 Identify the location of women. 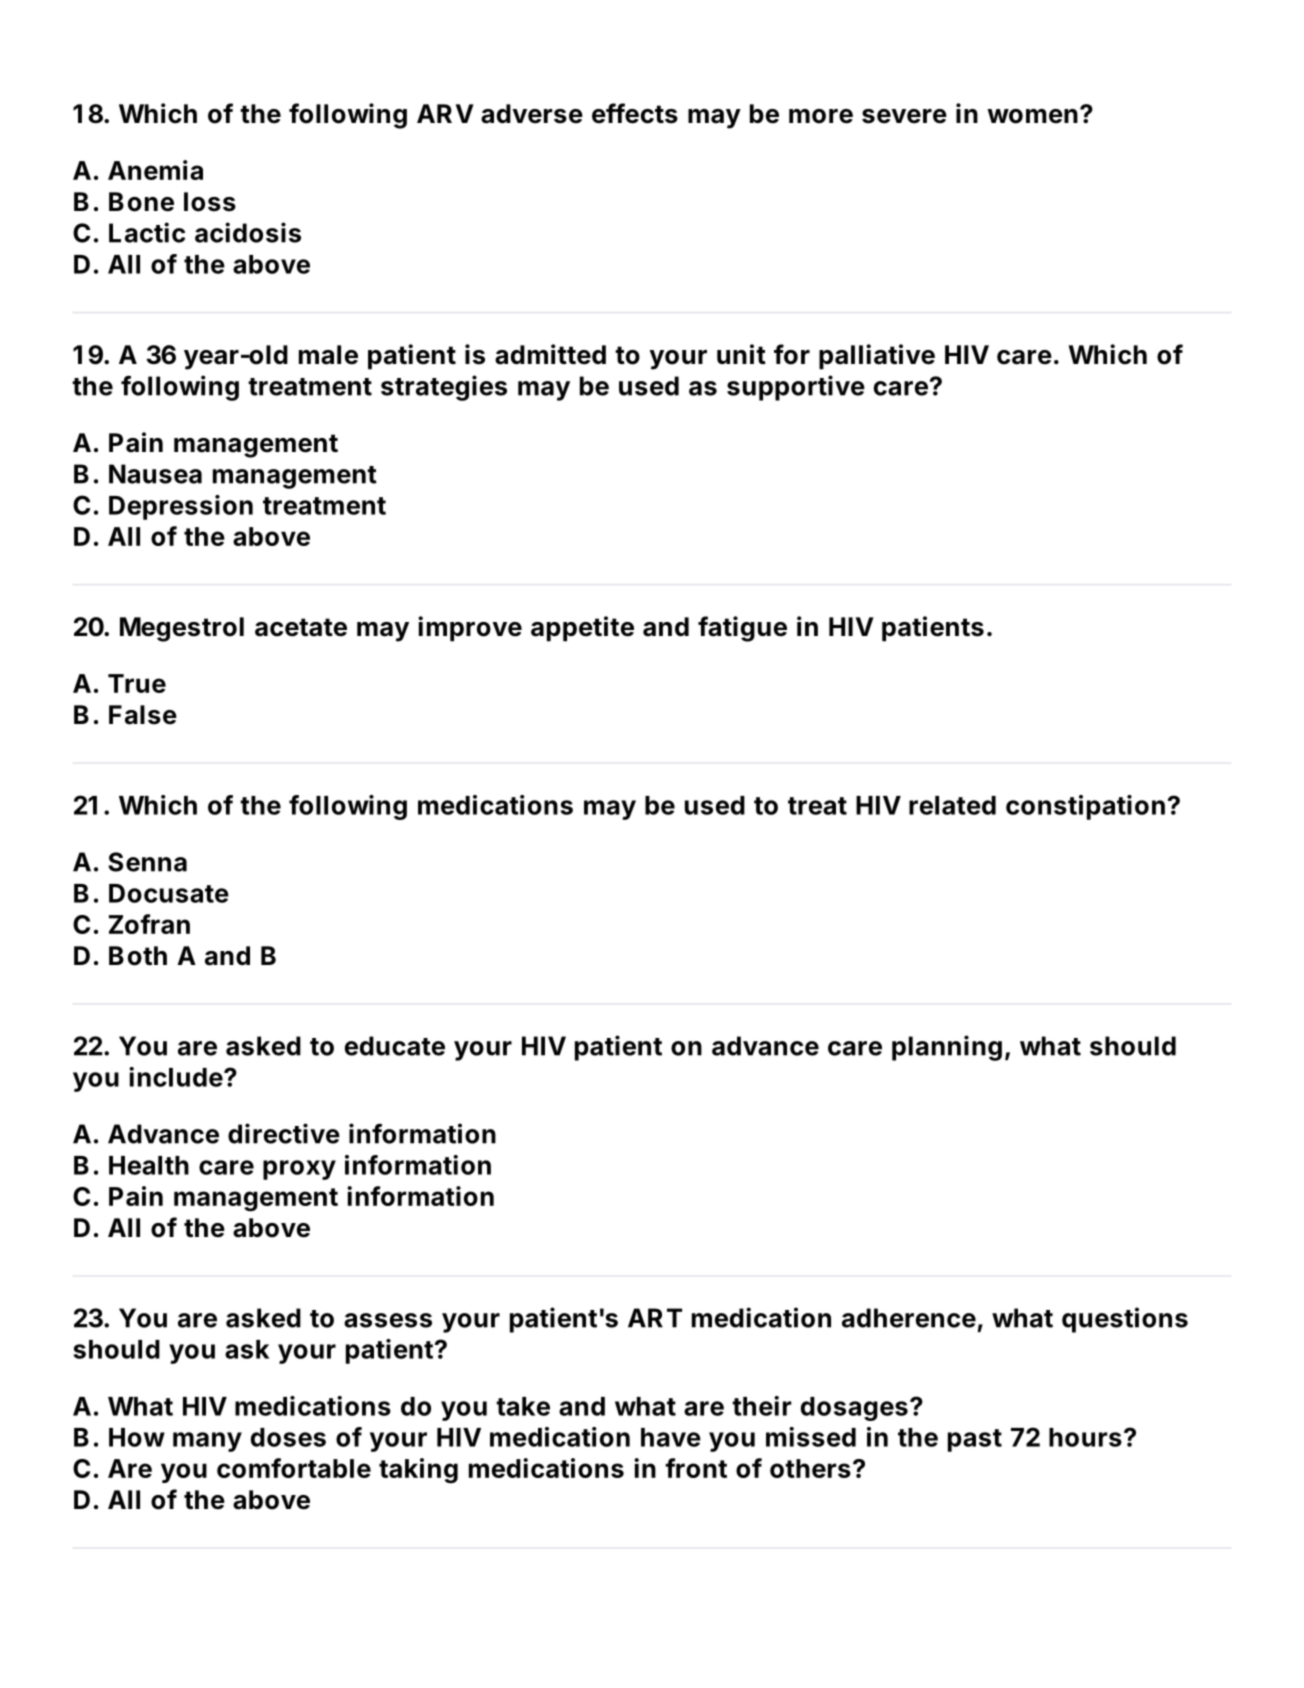
(1032, 116).
